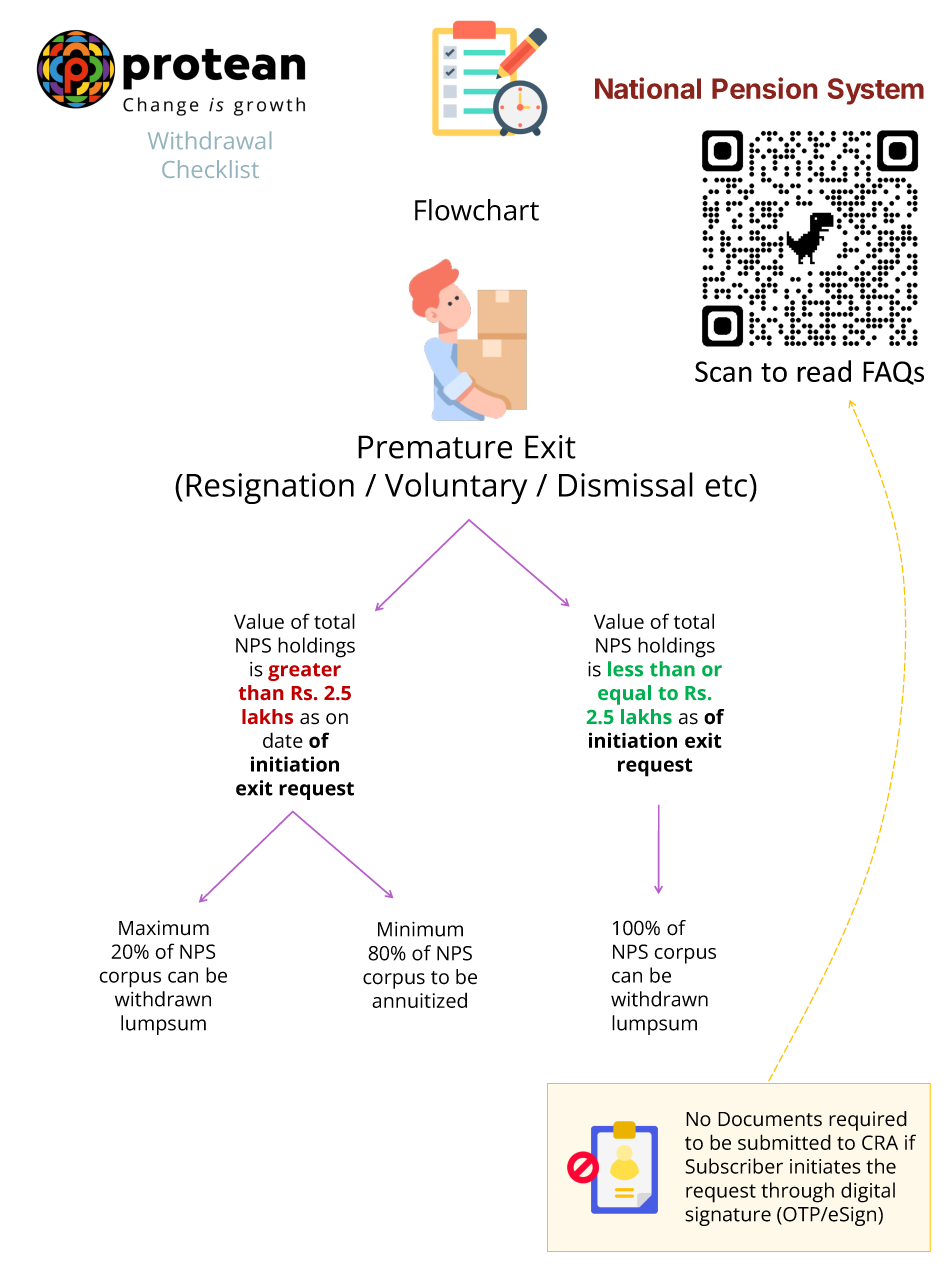 The image size is (952, 1270). Describe the element at coordinates (797, 1192) in the screenshot. I see `through` at that location.
